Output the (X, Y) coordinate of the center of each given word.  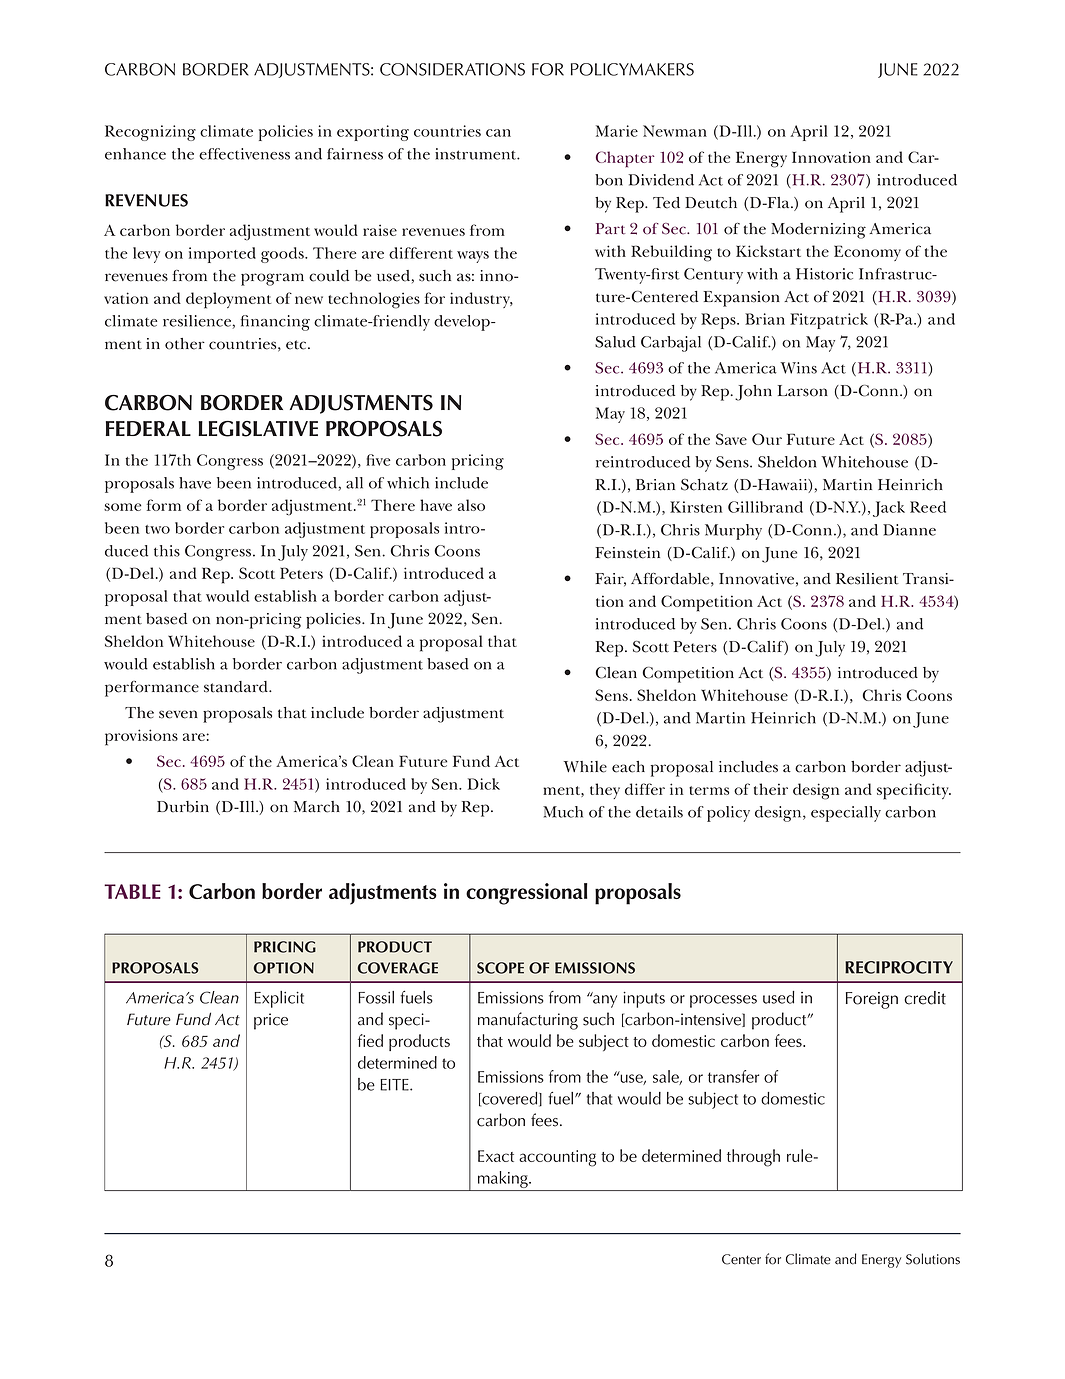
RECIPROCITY (899, 967)
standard (237, 687)
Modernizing (818, 231)
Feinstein (627, 553)
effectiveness (244, 154)
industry (481, 300)
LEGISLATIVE (258, 429)
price (271, 1021)
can (498, 133)
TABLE (132, 891)
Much (563, 812)
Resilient (867, 579)
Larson (803, 391)
